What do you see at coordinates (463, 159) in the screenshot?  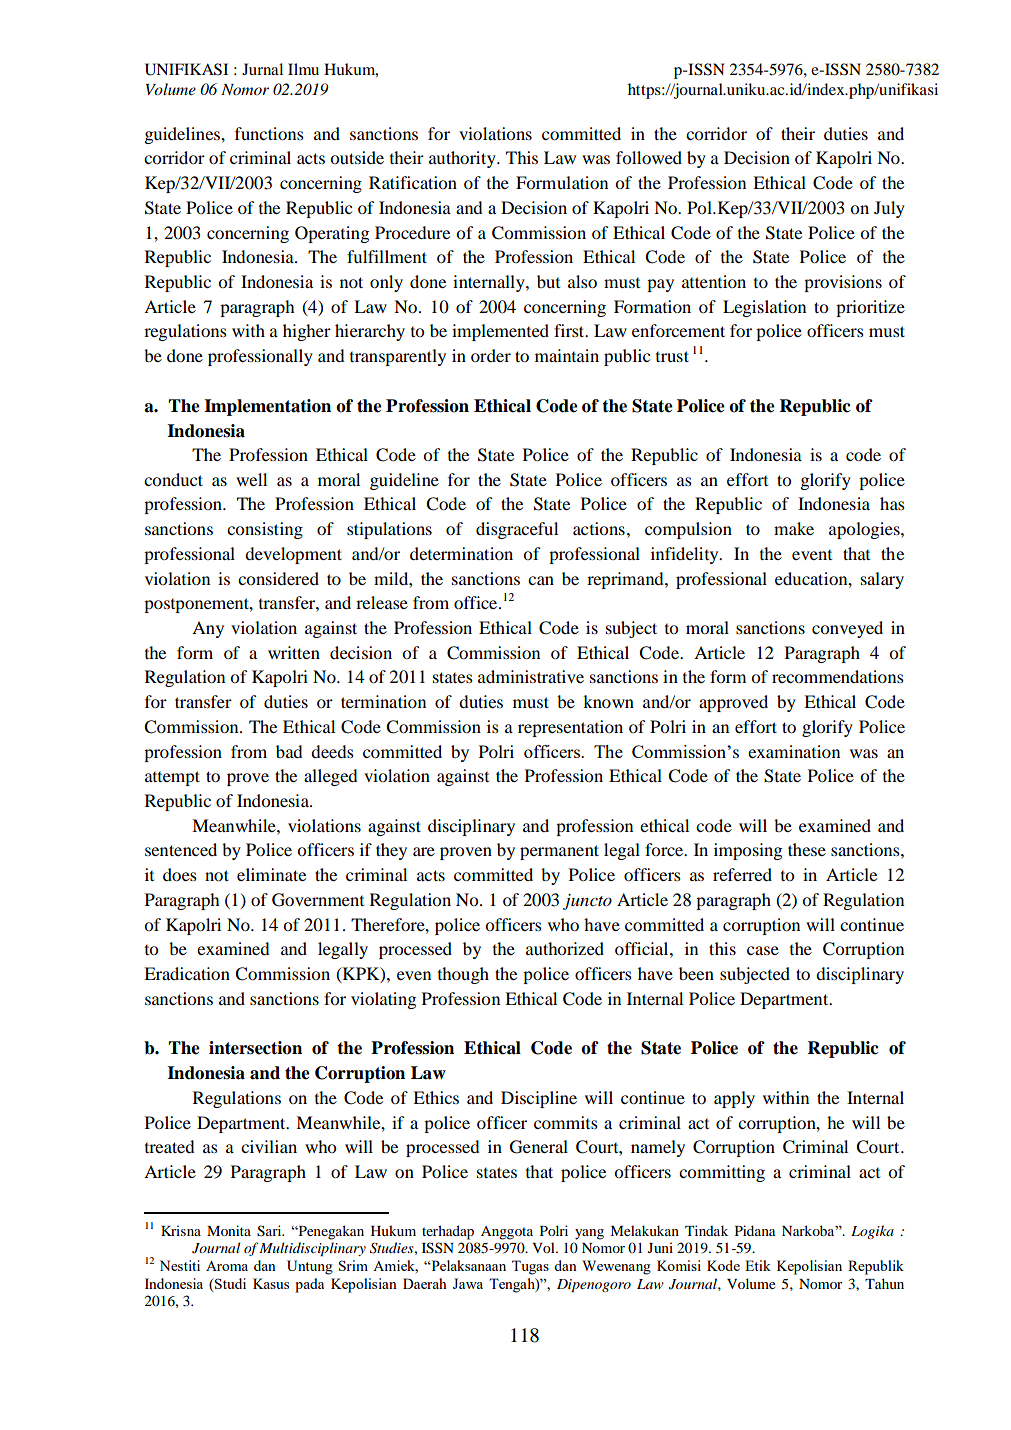 I see `authority` at bounding box center [463, 159].
